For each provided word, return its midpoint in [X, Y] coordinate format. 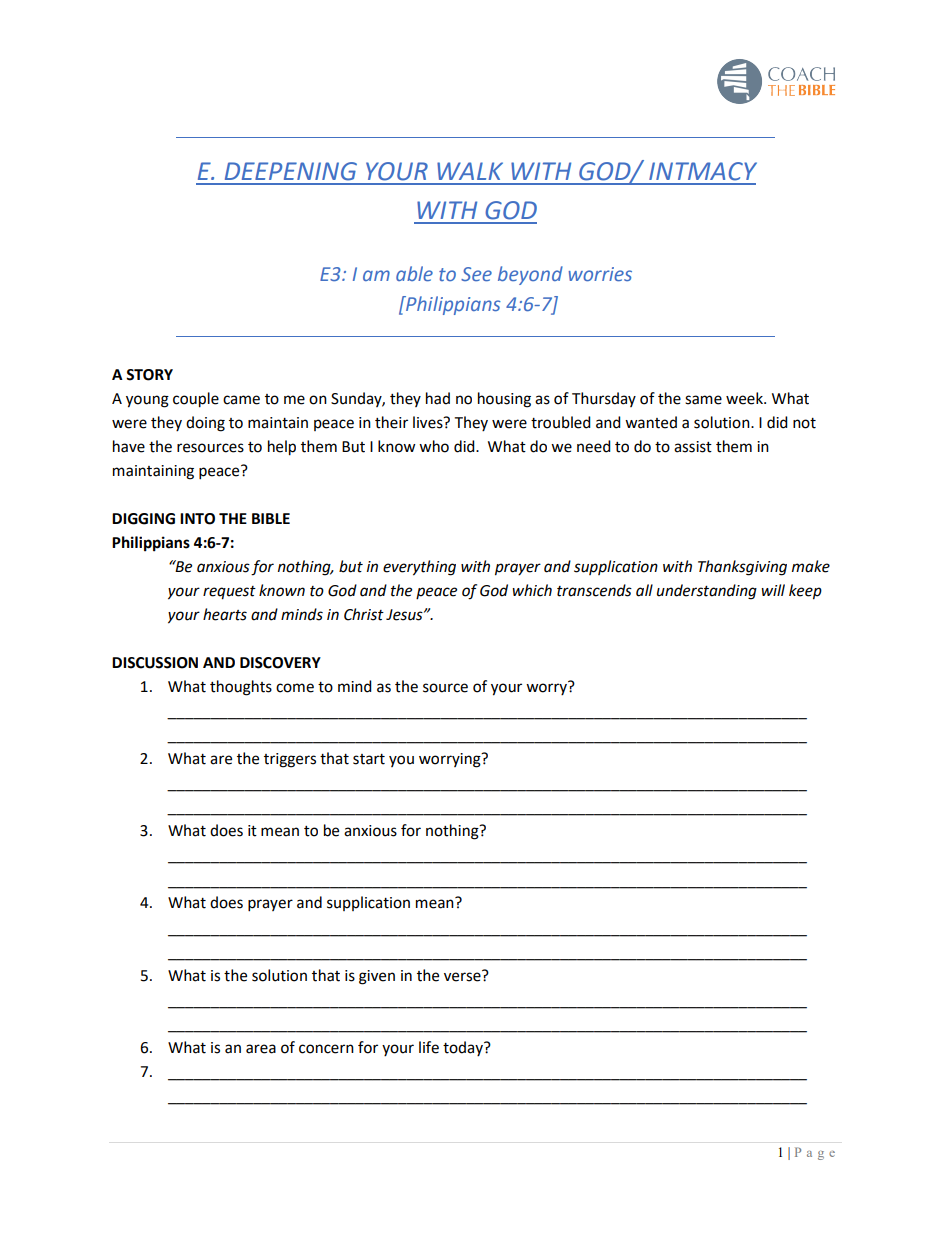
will [773, 590]
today [464, 1048]
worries [600, 274]
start [369, 759]
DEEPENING [291, 171]
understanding [707, 592]
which [532, 590]
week [745, 398]
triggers [290, 760]
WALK [470, 171]
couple [196, 400]
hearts [225, 614]
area [261, 1049]
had [438, 398]
